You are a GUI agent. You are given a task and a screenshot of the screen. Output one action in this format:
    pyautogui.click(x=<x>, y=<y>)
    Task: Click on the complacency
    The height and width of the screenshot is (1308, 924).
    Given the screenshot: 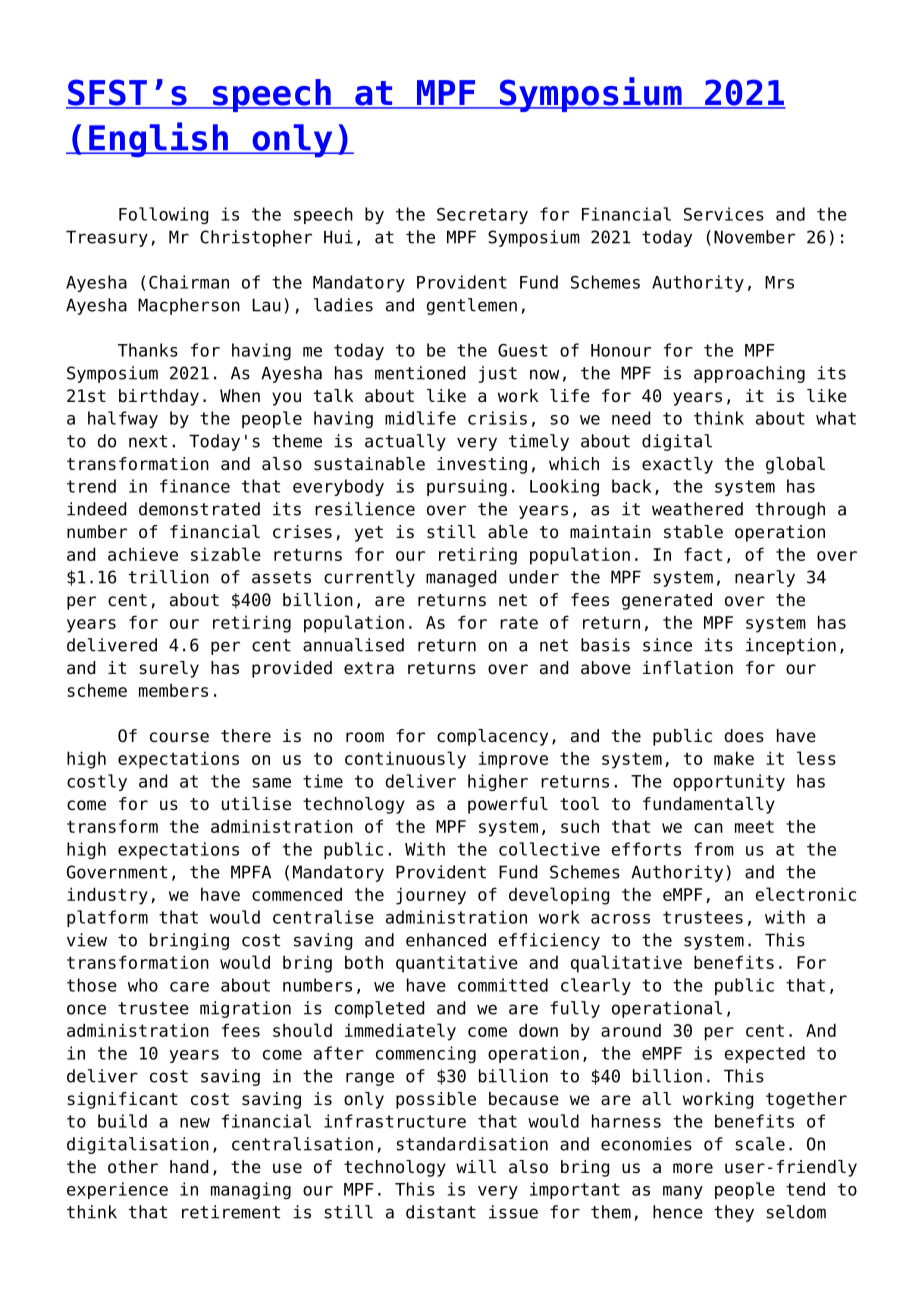 What is the action you would take?
    pyautogui.click(x=492, y=737)
